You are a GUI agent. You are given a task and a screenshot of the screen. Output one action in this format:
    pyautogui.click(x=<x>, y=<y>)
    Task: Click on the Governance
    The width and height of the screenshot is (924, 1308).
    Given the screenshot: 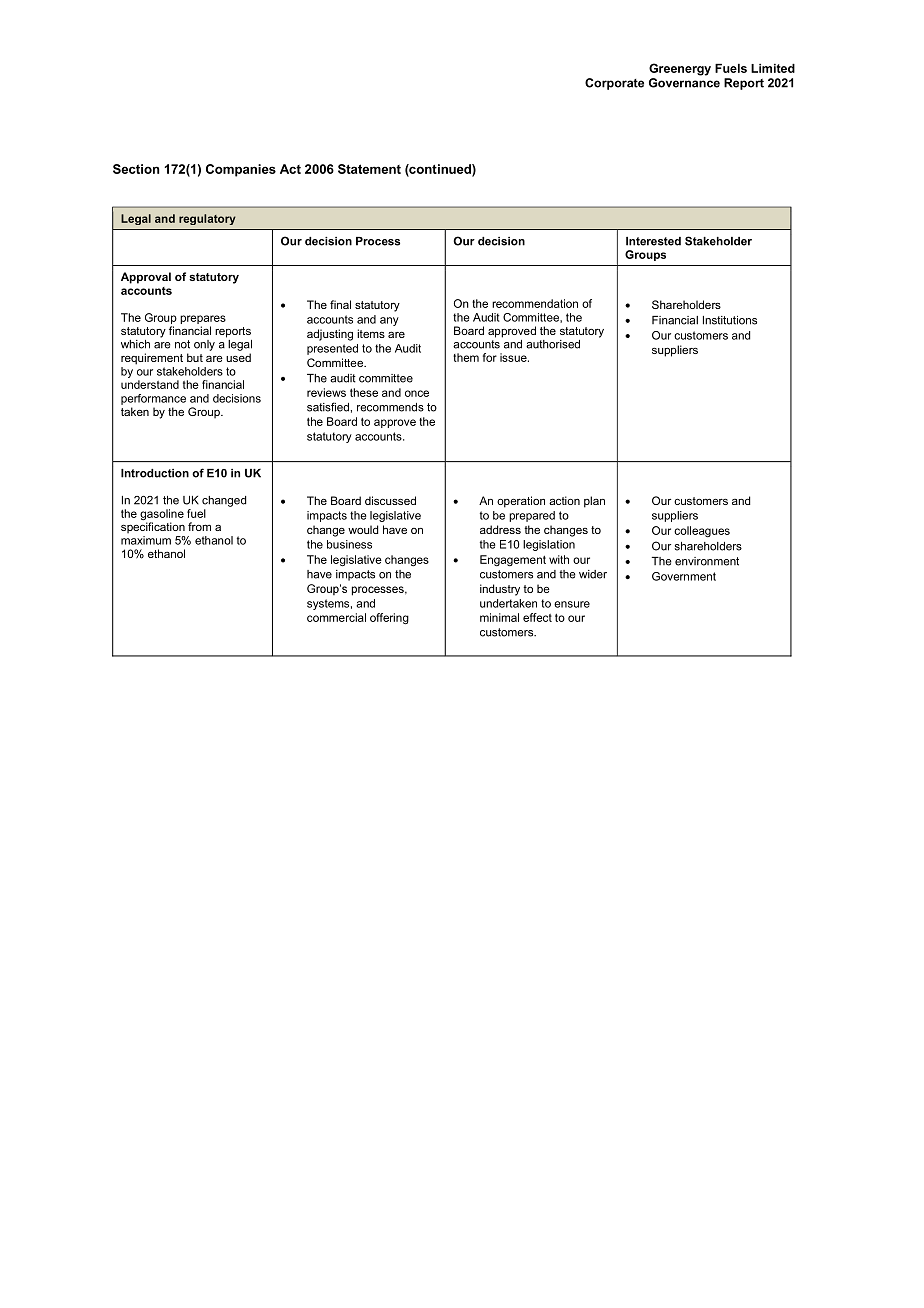 What is the action you would take?
    pyautogui.click(x=684, y=81)
